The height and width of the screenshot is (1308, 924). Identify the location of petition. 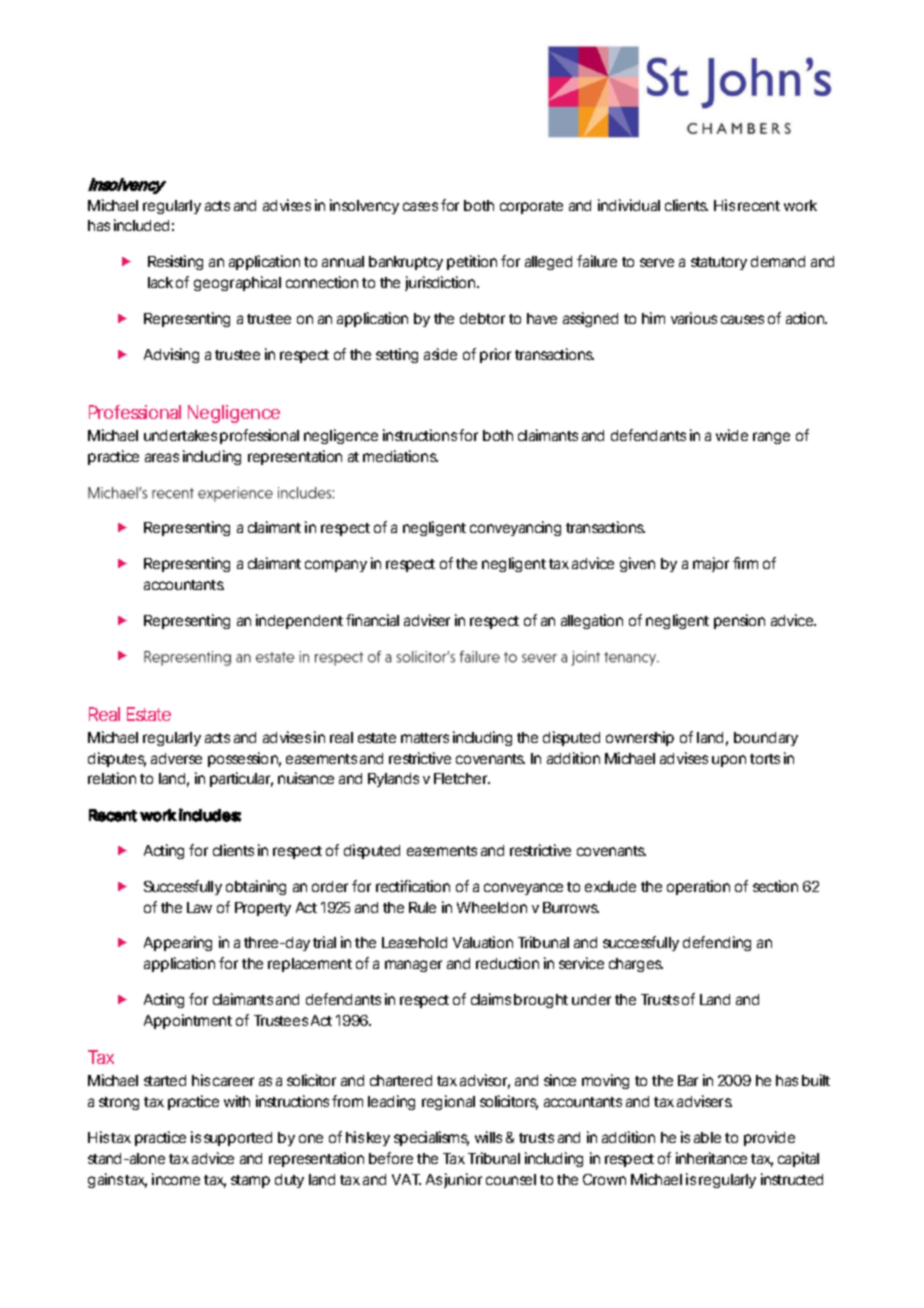
(472, 262).
